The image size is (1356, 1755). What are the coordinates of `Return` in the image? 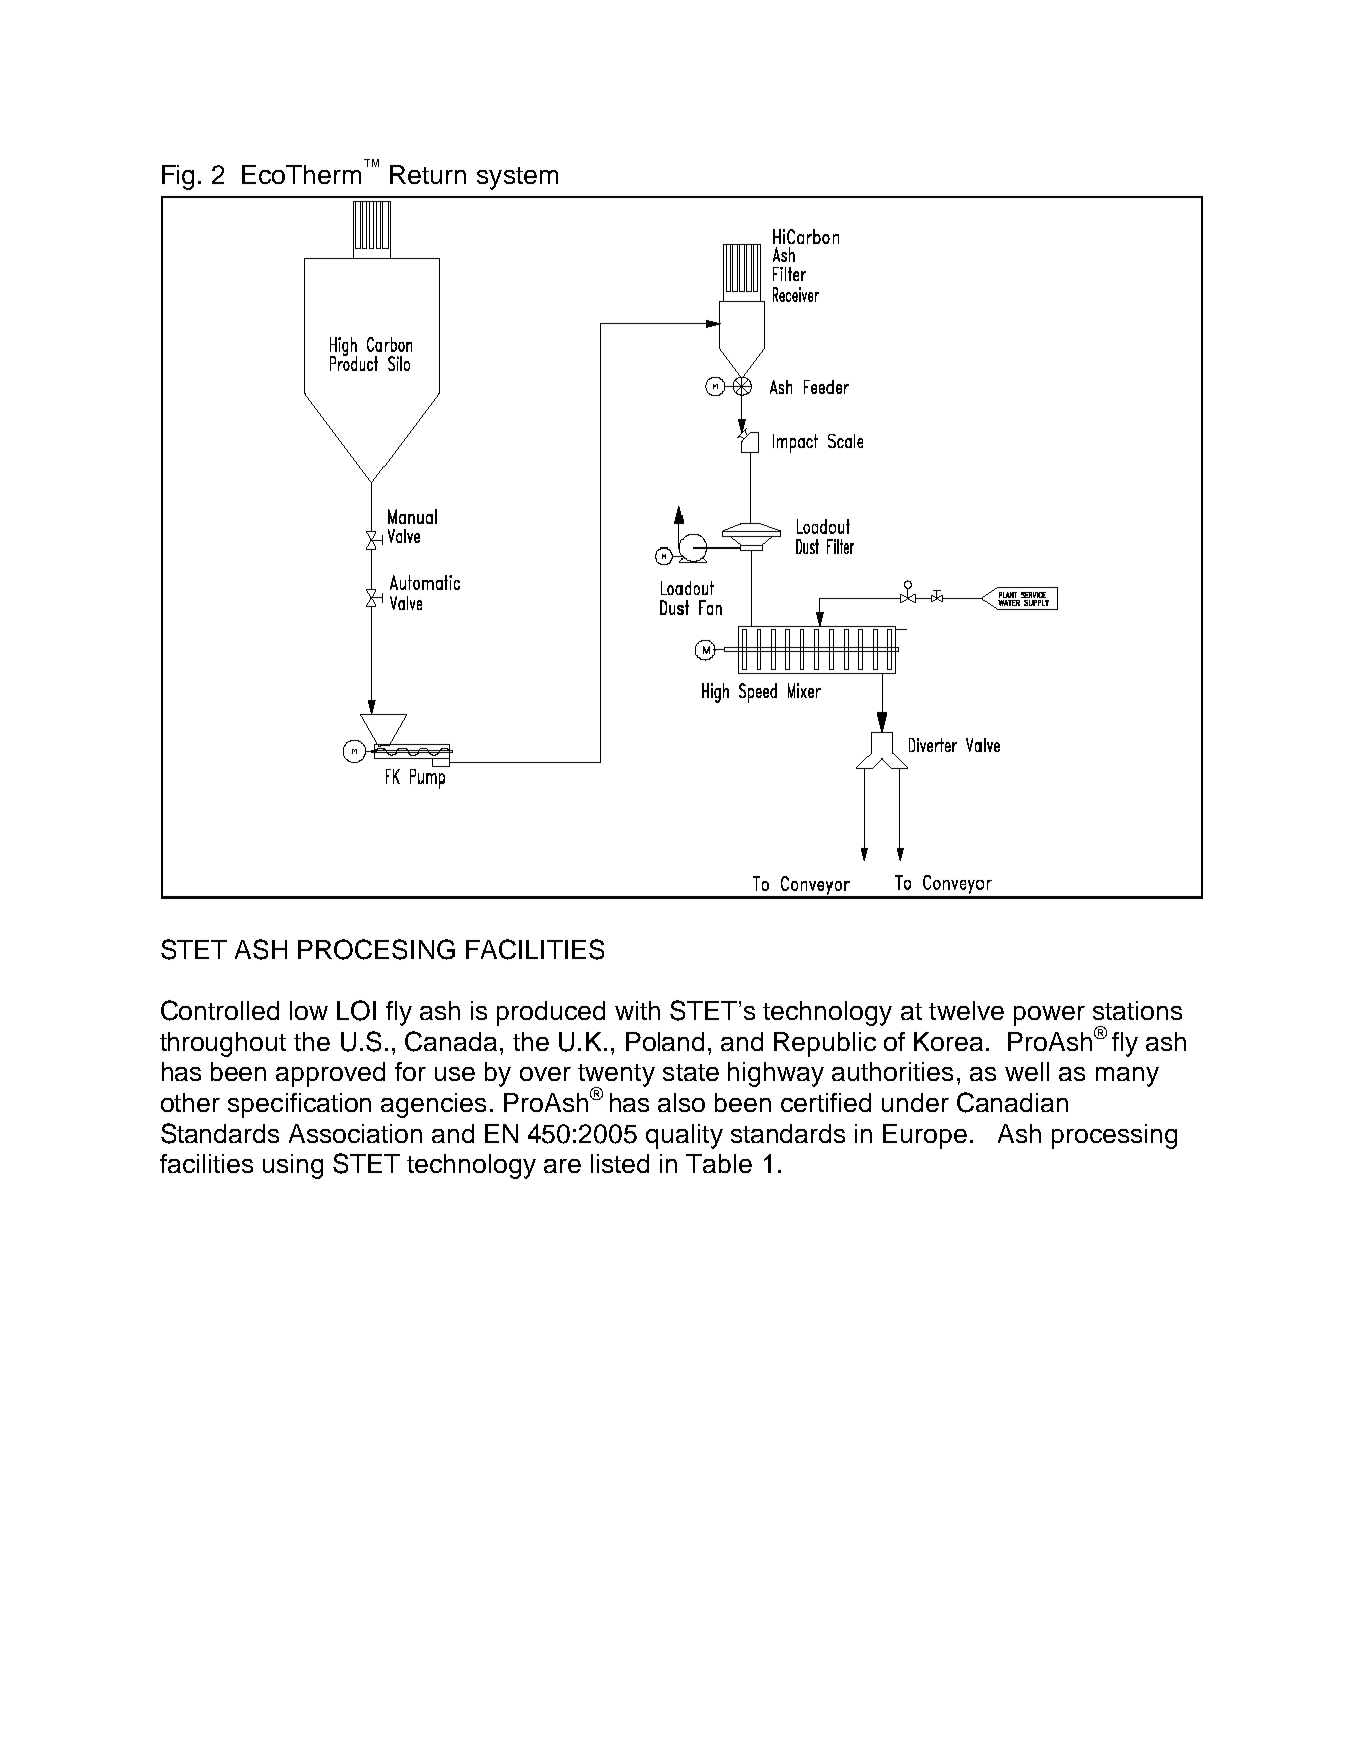 It's located at (428, 174).
